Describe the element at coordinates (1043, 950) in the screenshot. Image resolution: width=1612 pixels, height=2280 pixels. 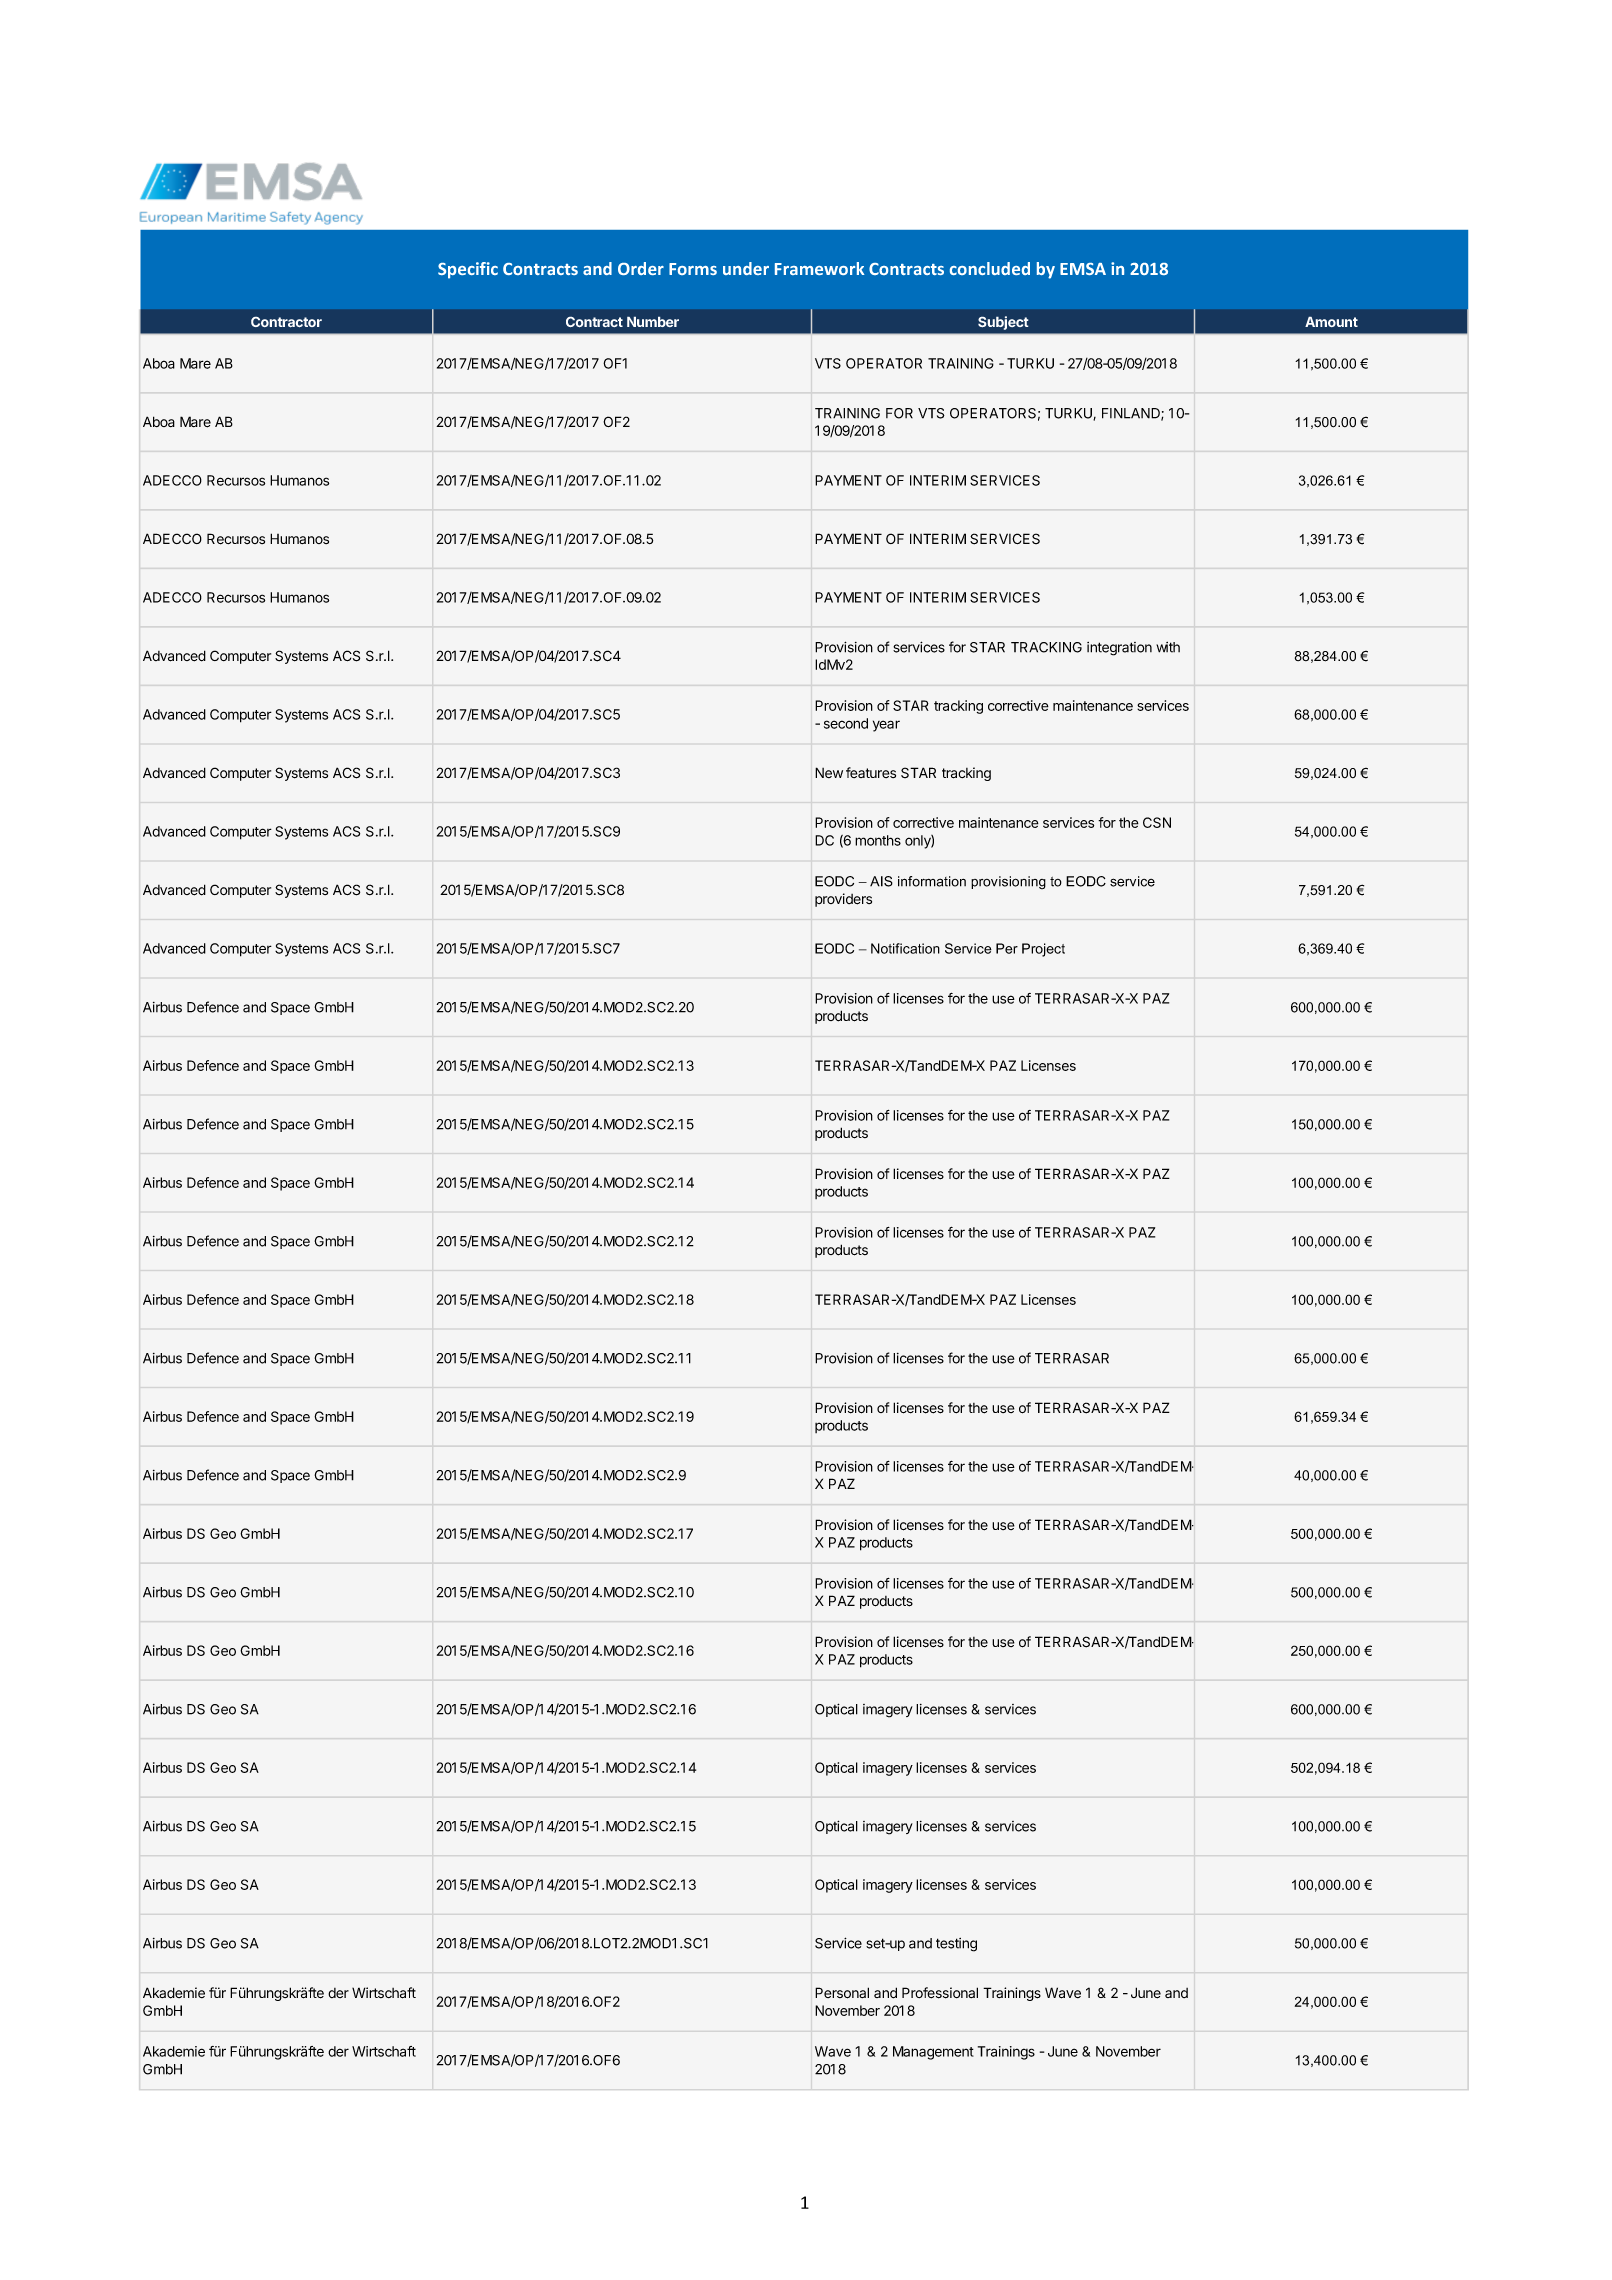
I see `Project` at that location.
